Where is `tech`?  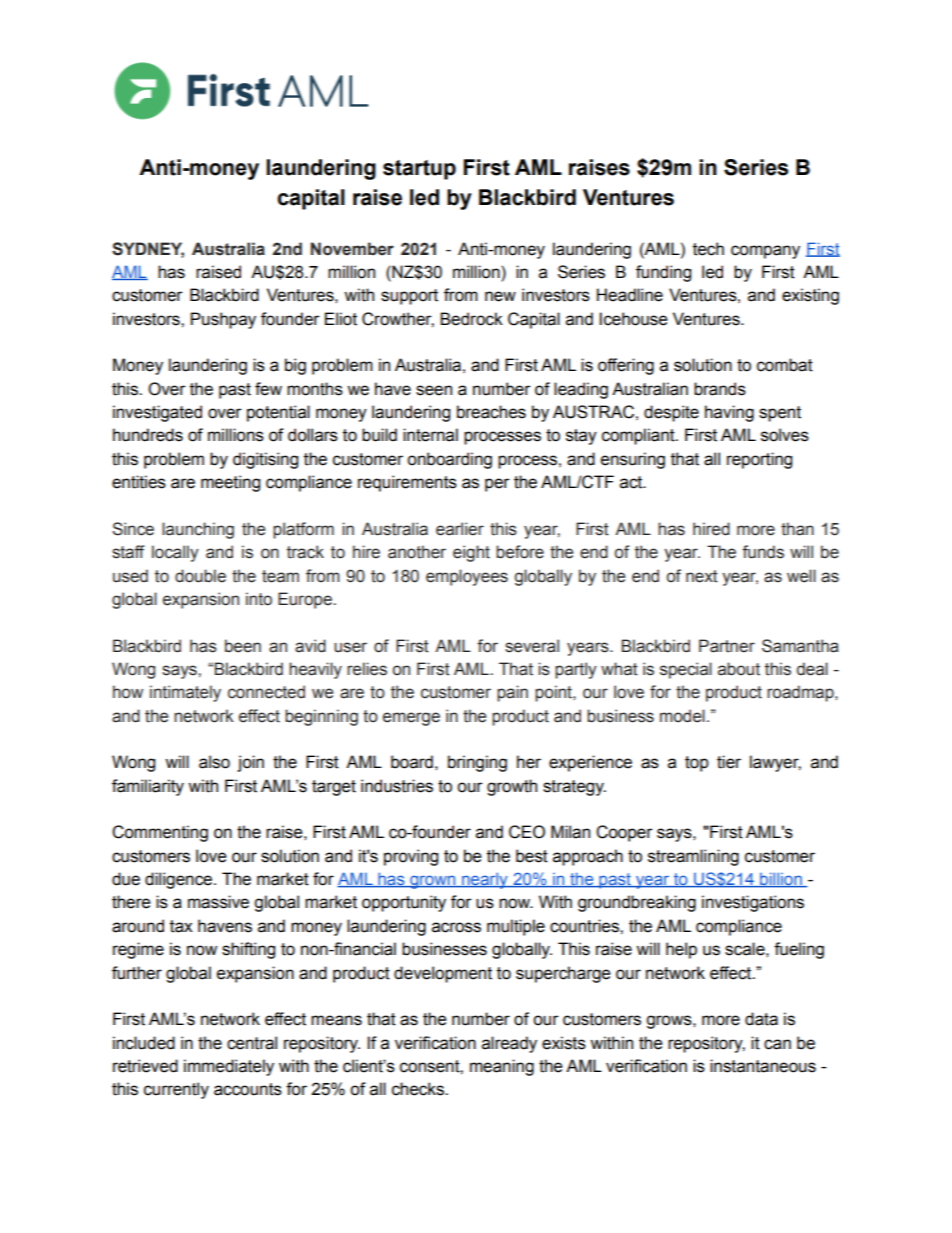 tech is located at coordinates (708, 249).
